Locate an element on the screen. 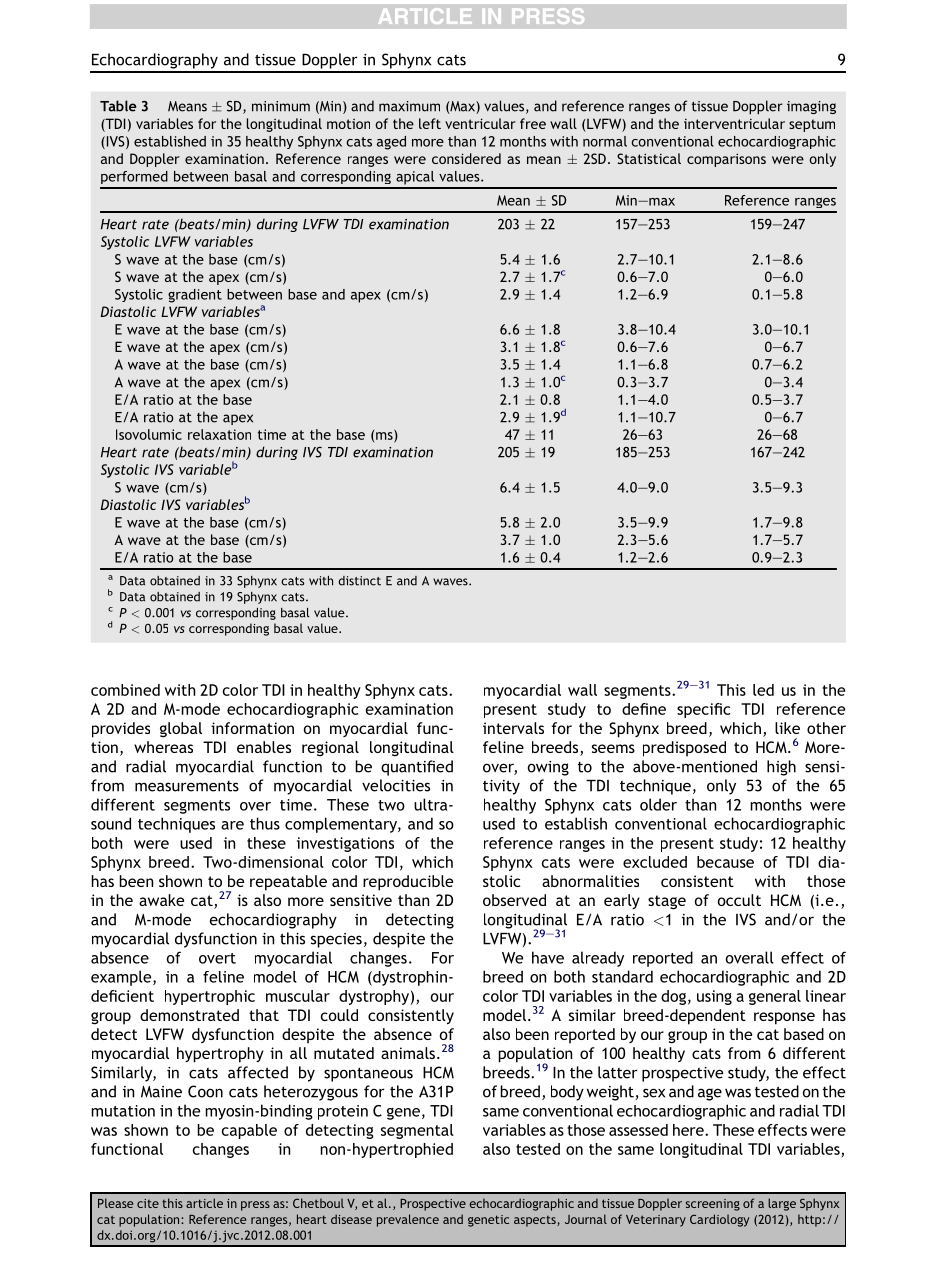  measurements is located at coordinates (187, 786).
